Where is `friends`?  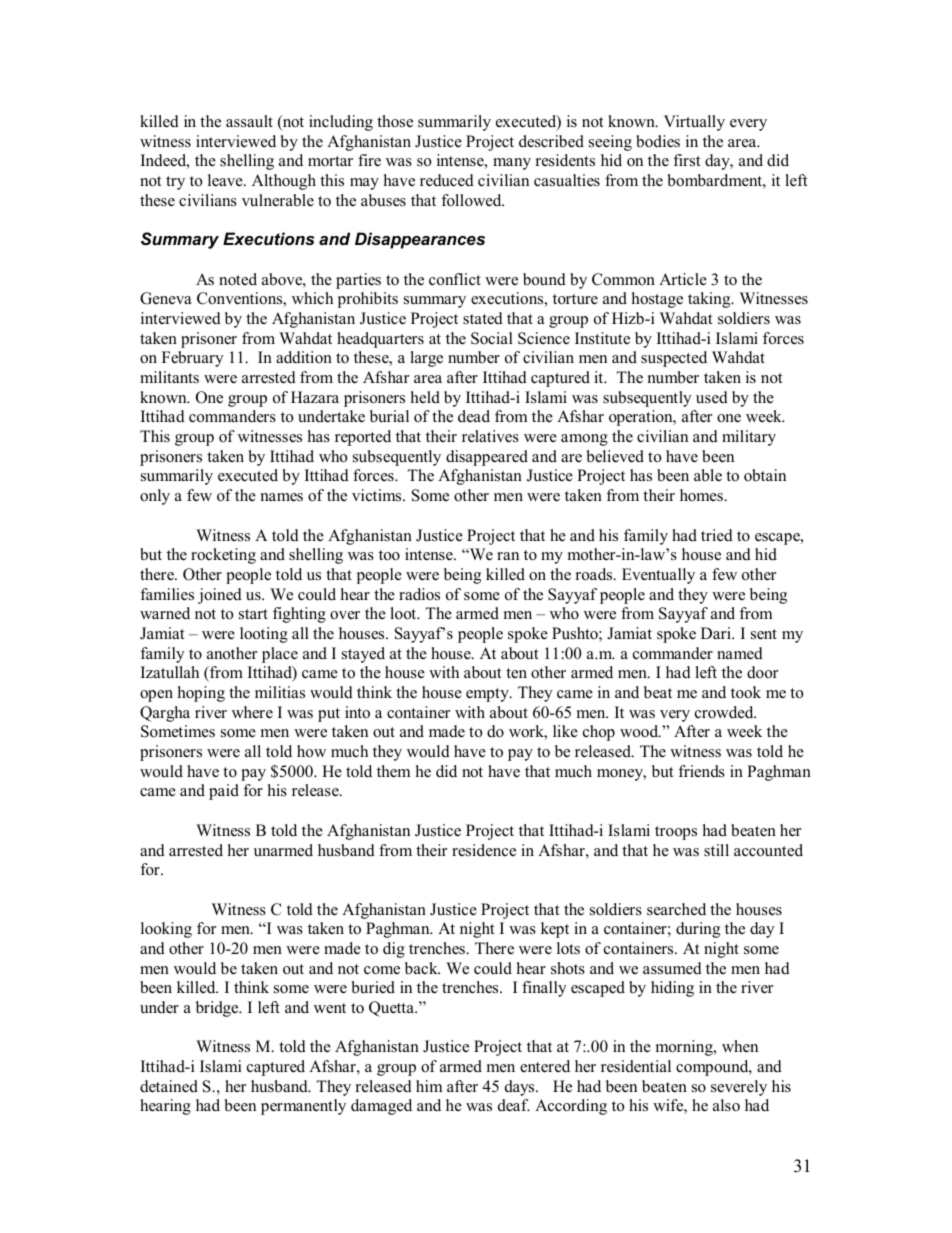 friends is located at coordinates (701, 771).
